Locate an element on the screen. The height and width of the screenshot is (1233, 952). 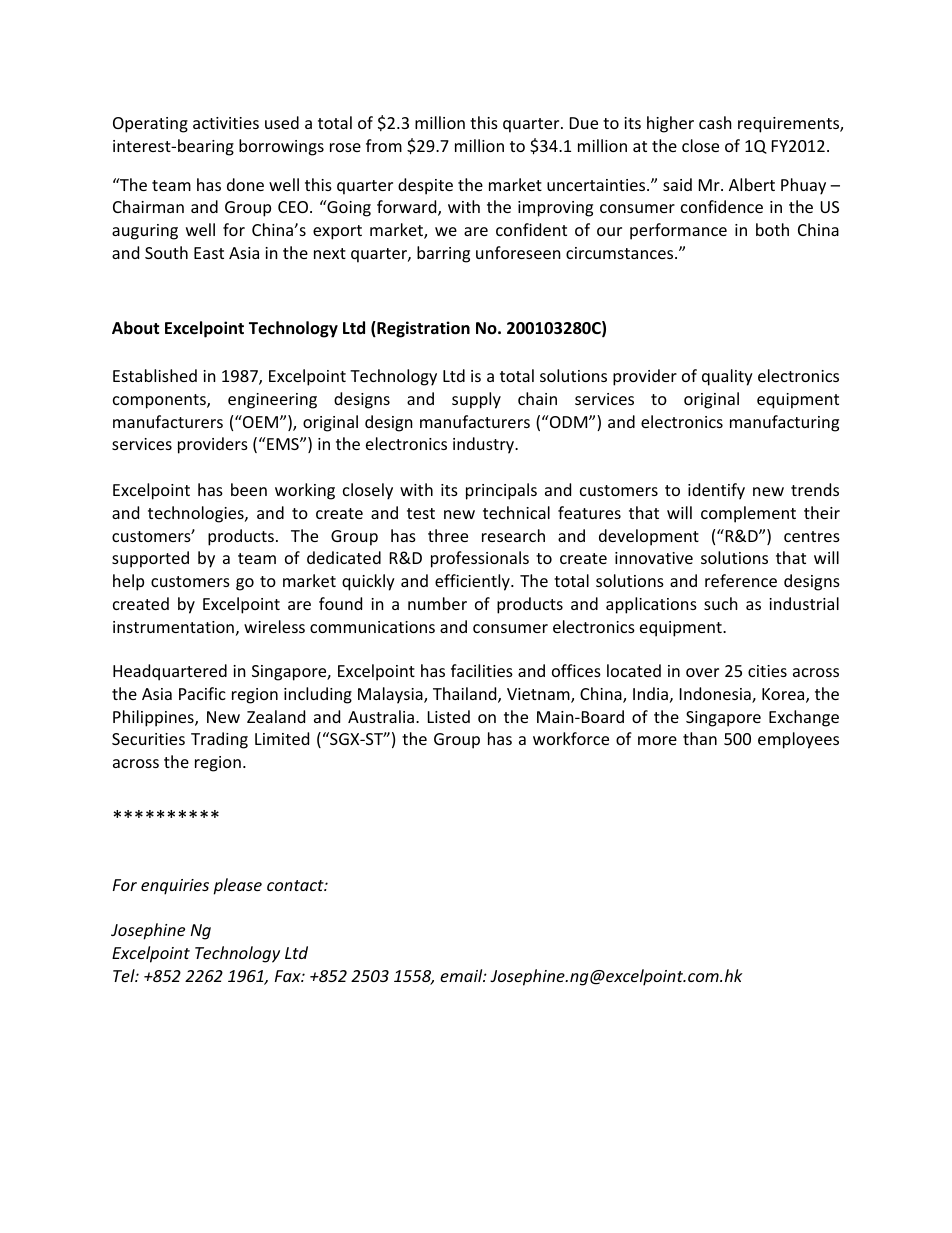
cash is located at coordinates (715, 122).
